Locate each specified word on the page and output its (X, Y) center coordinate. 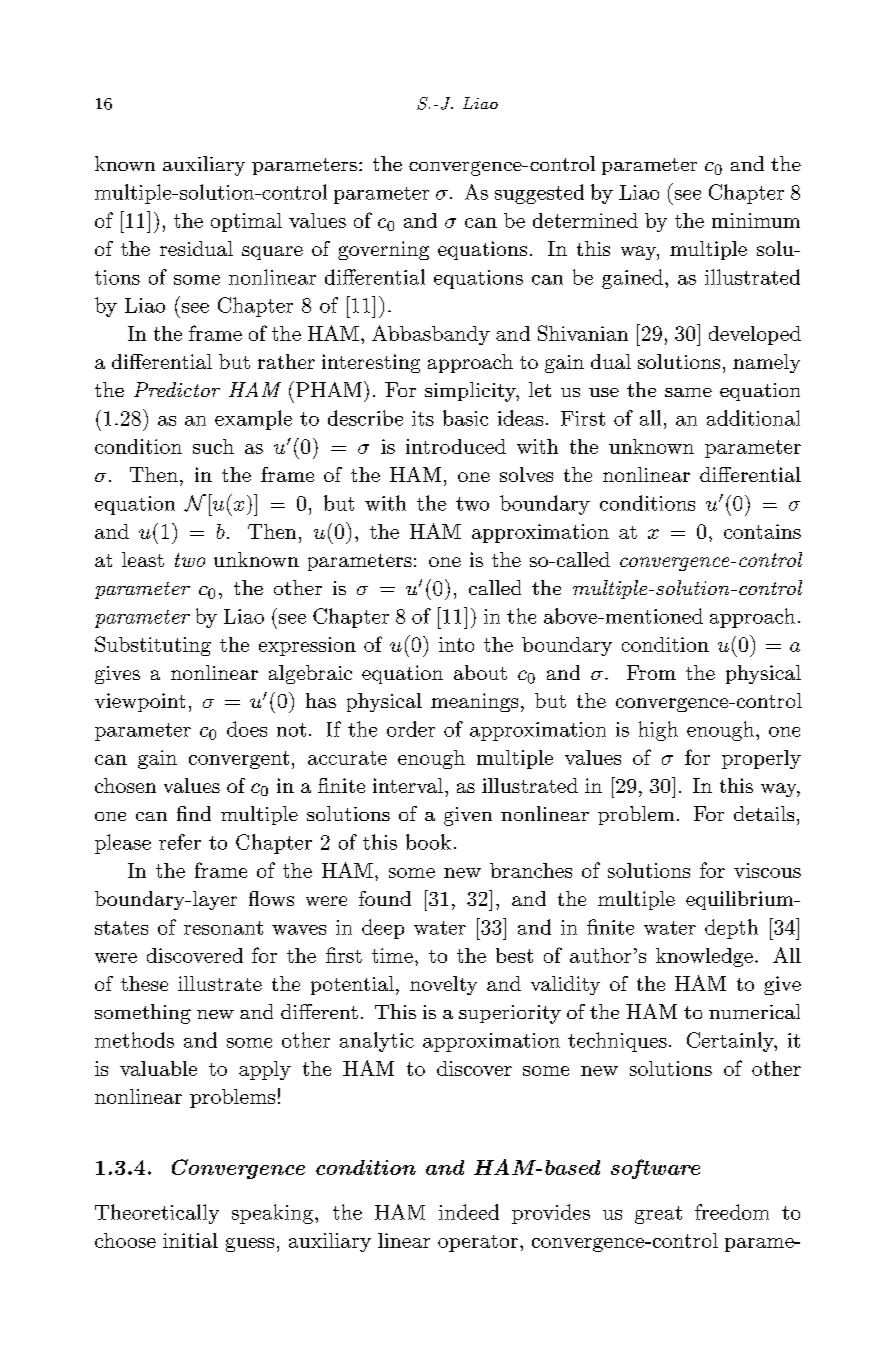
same (688, 392)
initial (190, 1240)
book (428, 842)
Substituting (153, 646)
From (651, 672)
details (764, 813)
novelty (443, 985)
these (144, 983)
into (456, 644)
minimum (756, 220)
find (194, 813)
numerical (754, 1011)
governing (383, 250)
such (213, 446)
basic (465, 418)
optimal (246, 222)
